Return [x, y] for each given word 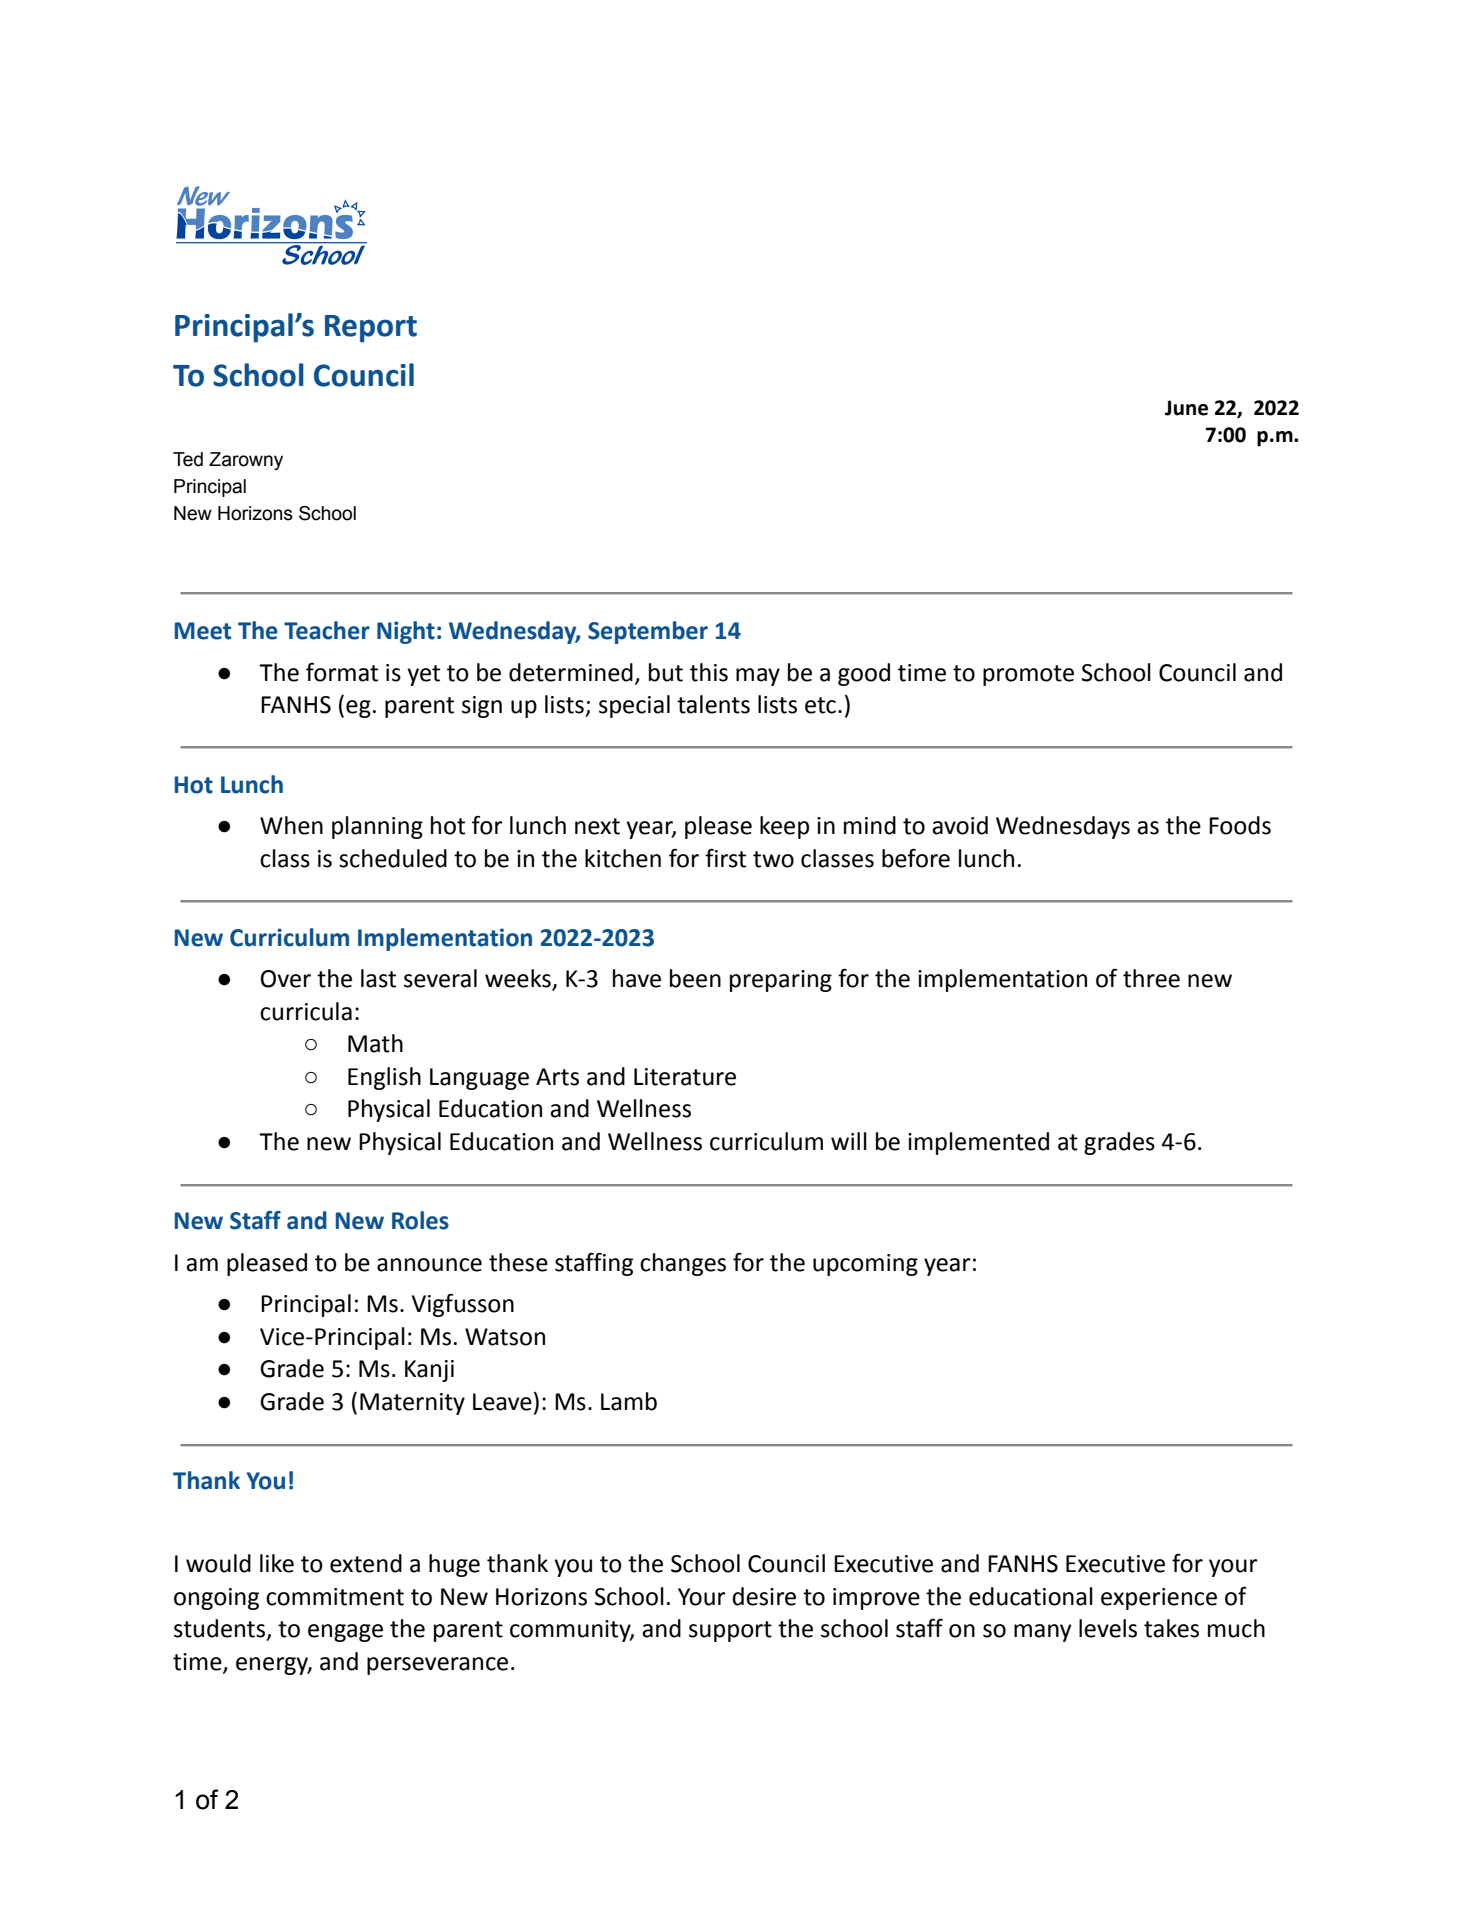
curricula [306, 1011]
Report [371, 329]
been [695, 978]
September [648, 632]
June [1186, 408]
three [1151, 978]
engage [345, 1633]
